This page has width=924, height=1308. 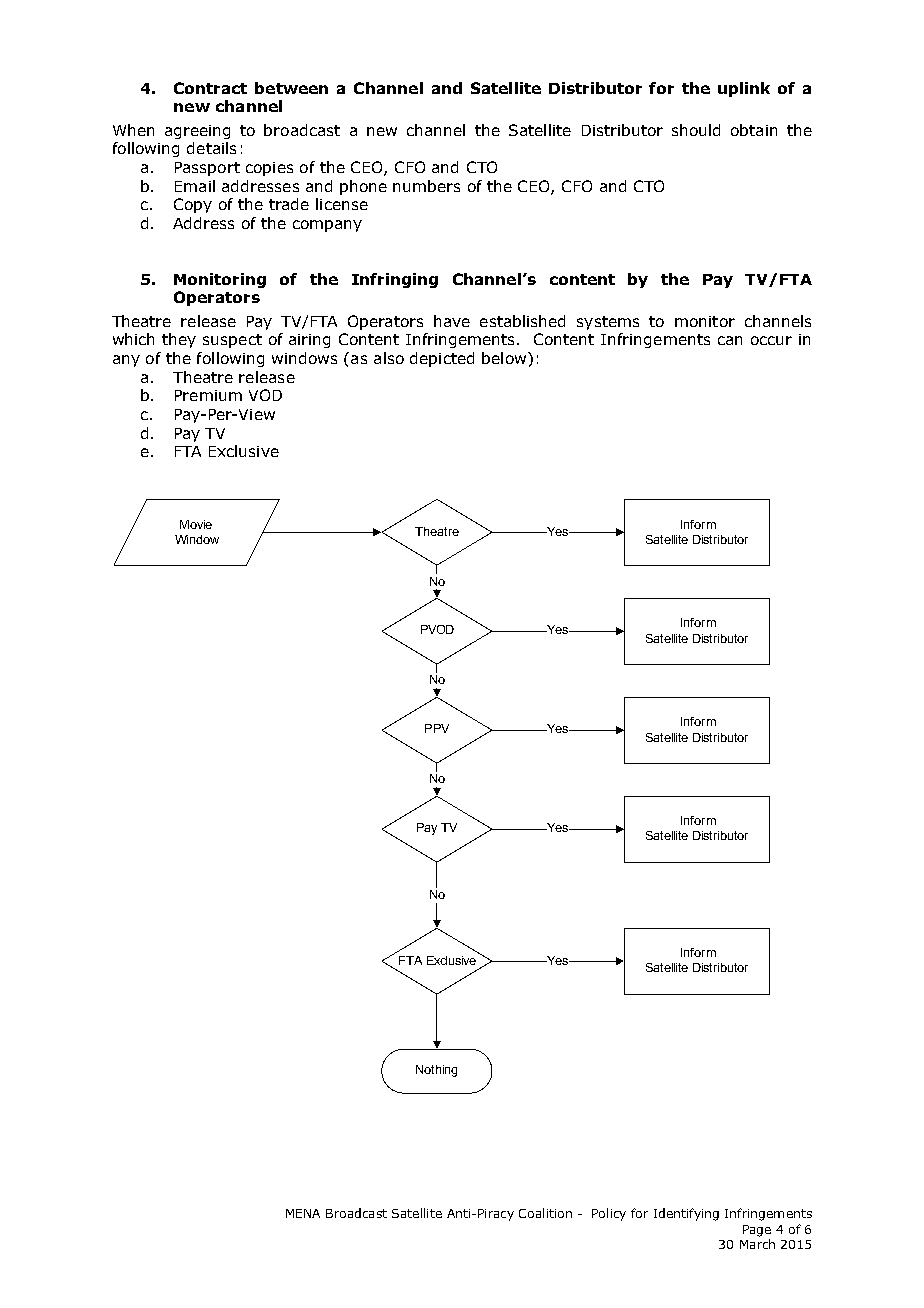 What do you see at coordinates (442, 359) in the page?
I see `depicted` at bounding box center [442, 359].
